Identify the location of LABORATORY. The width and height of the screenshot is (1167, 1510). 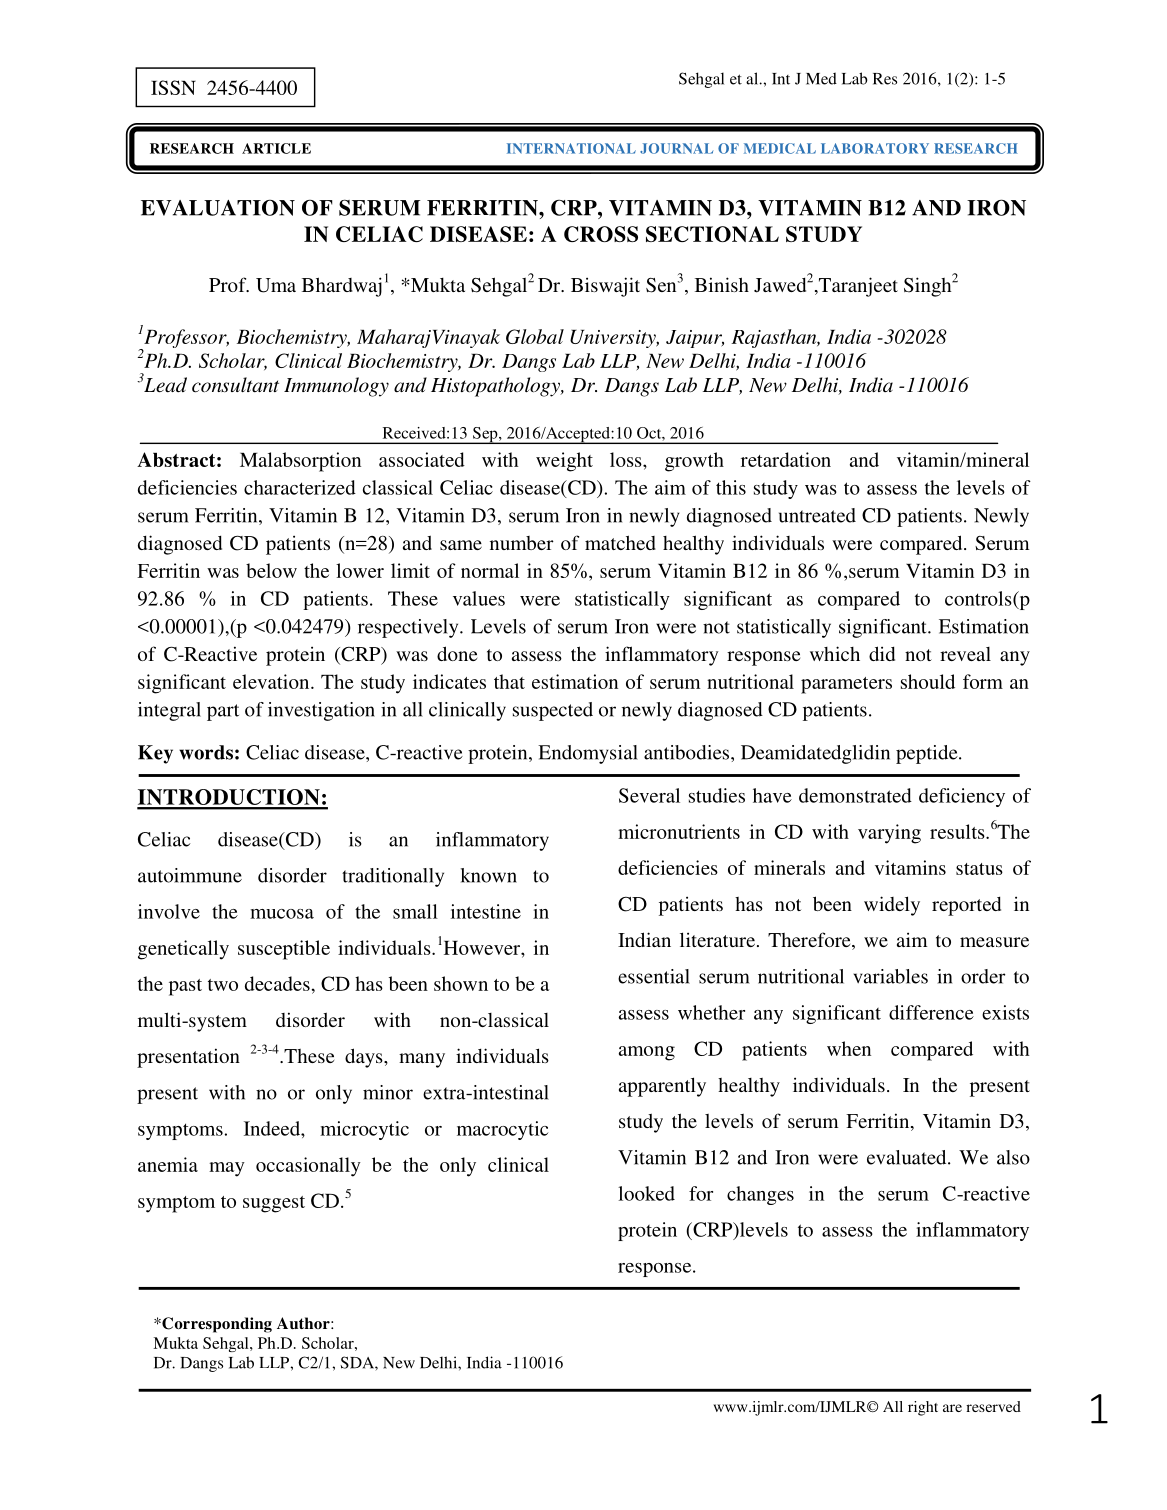
(875, 148).
